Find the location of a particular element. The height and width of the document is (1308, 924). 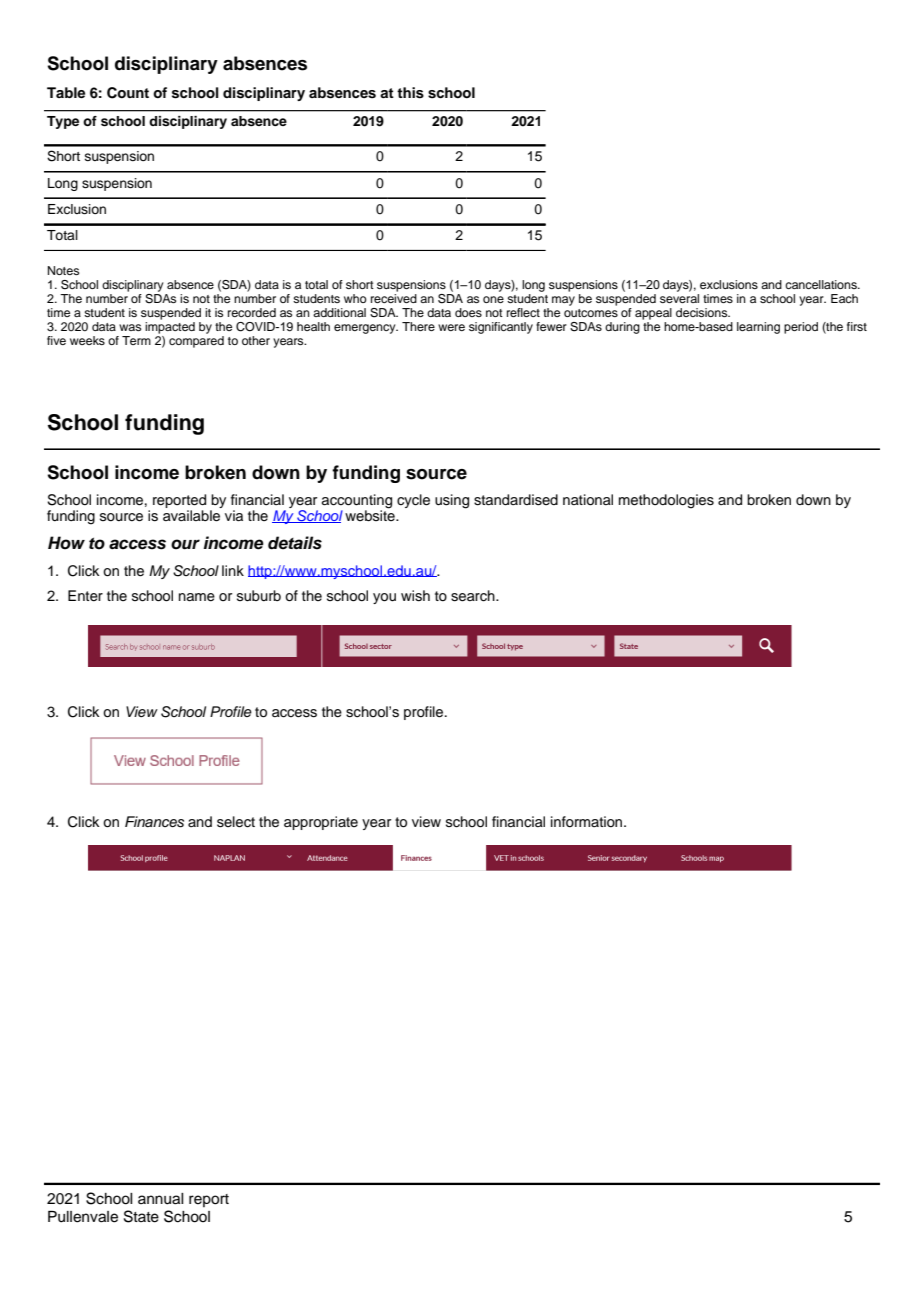

State is located at coordinates (141, 1216).
